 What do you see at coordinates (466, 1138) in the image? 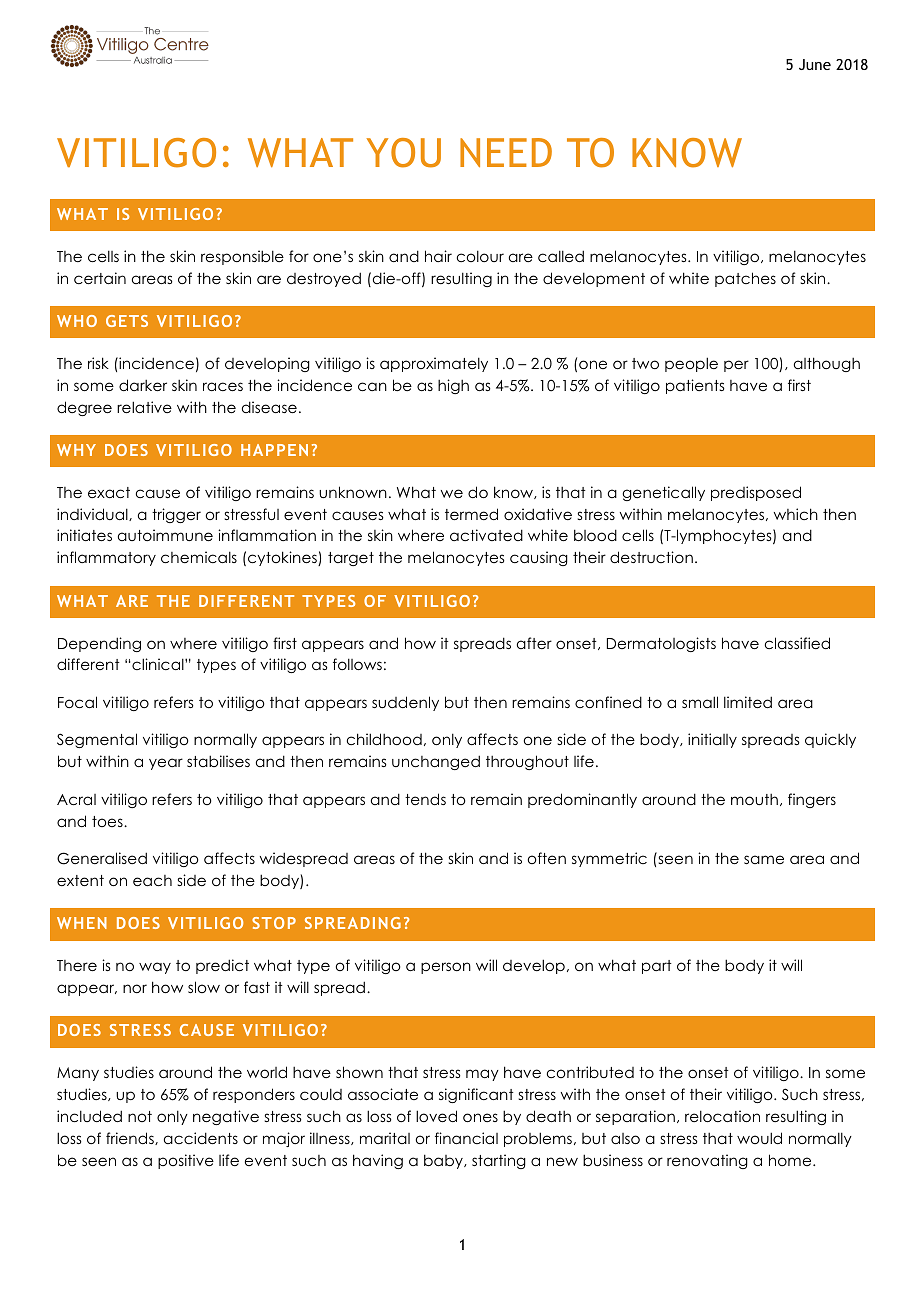
I see `financial` at bounding box center [466, 1138].
